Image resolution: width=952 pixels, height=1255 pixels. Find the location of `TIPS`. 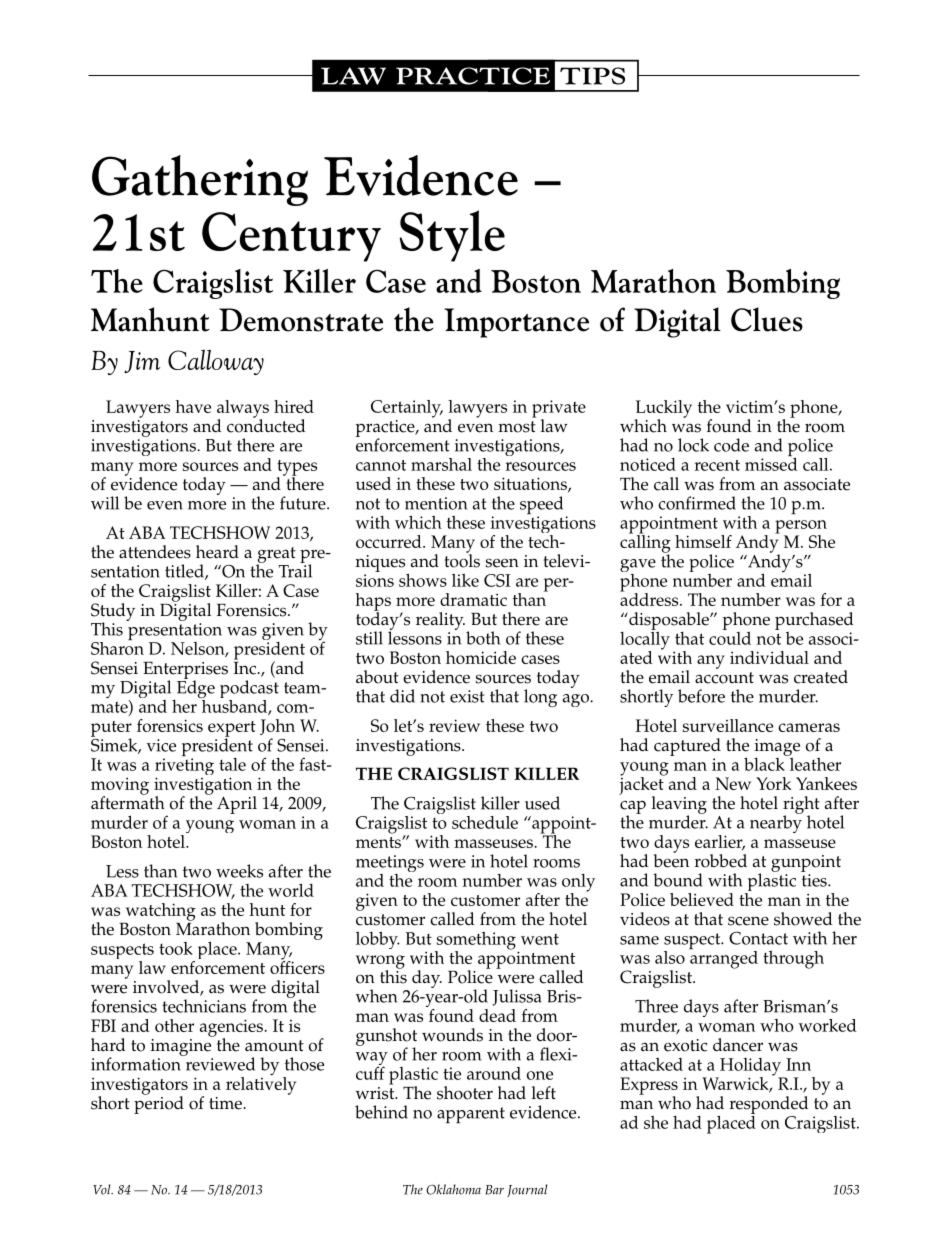

TIPS is located at coordinates (592, 76).
